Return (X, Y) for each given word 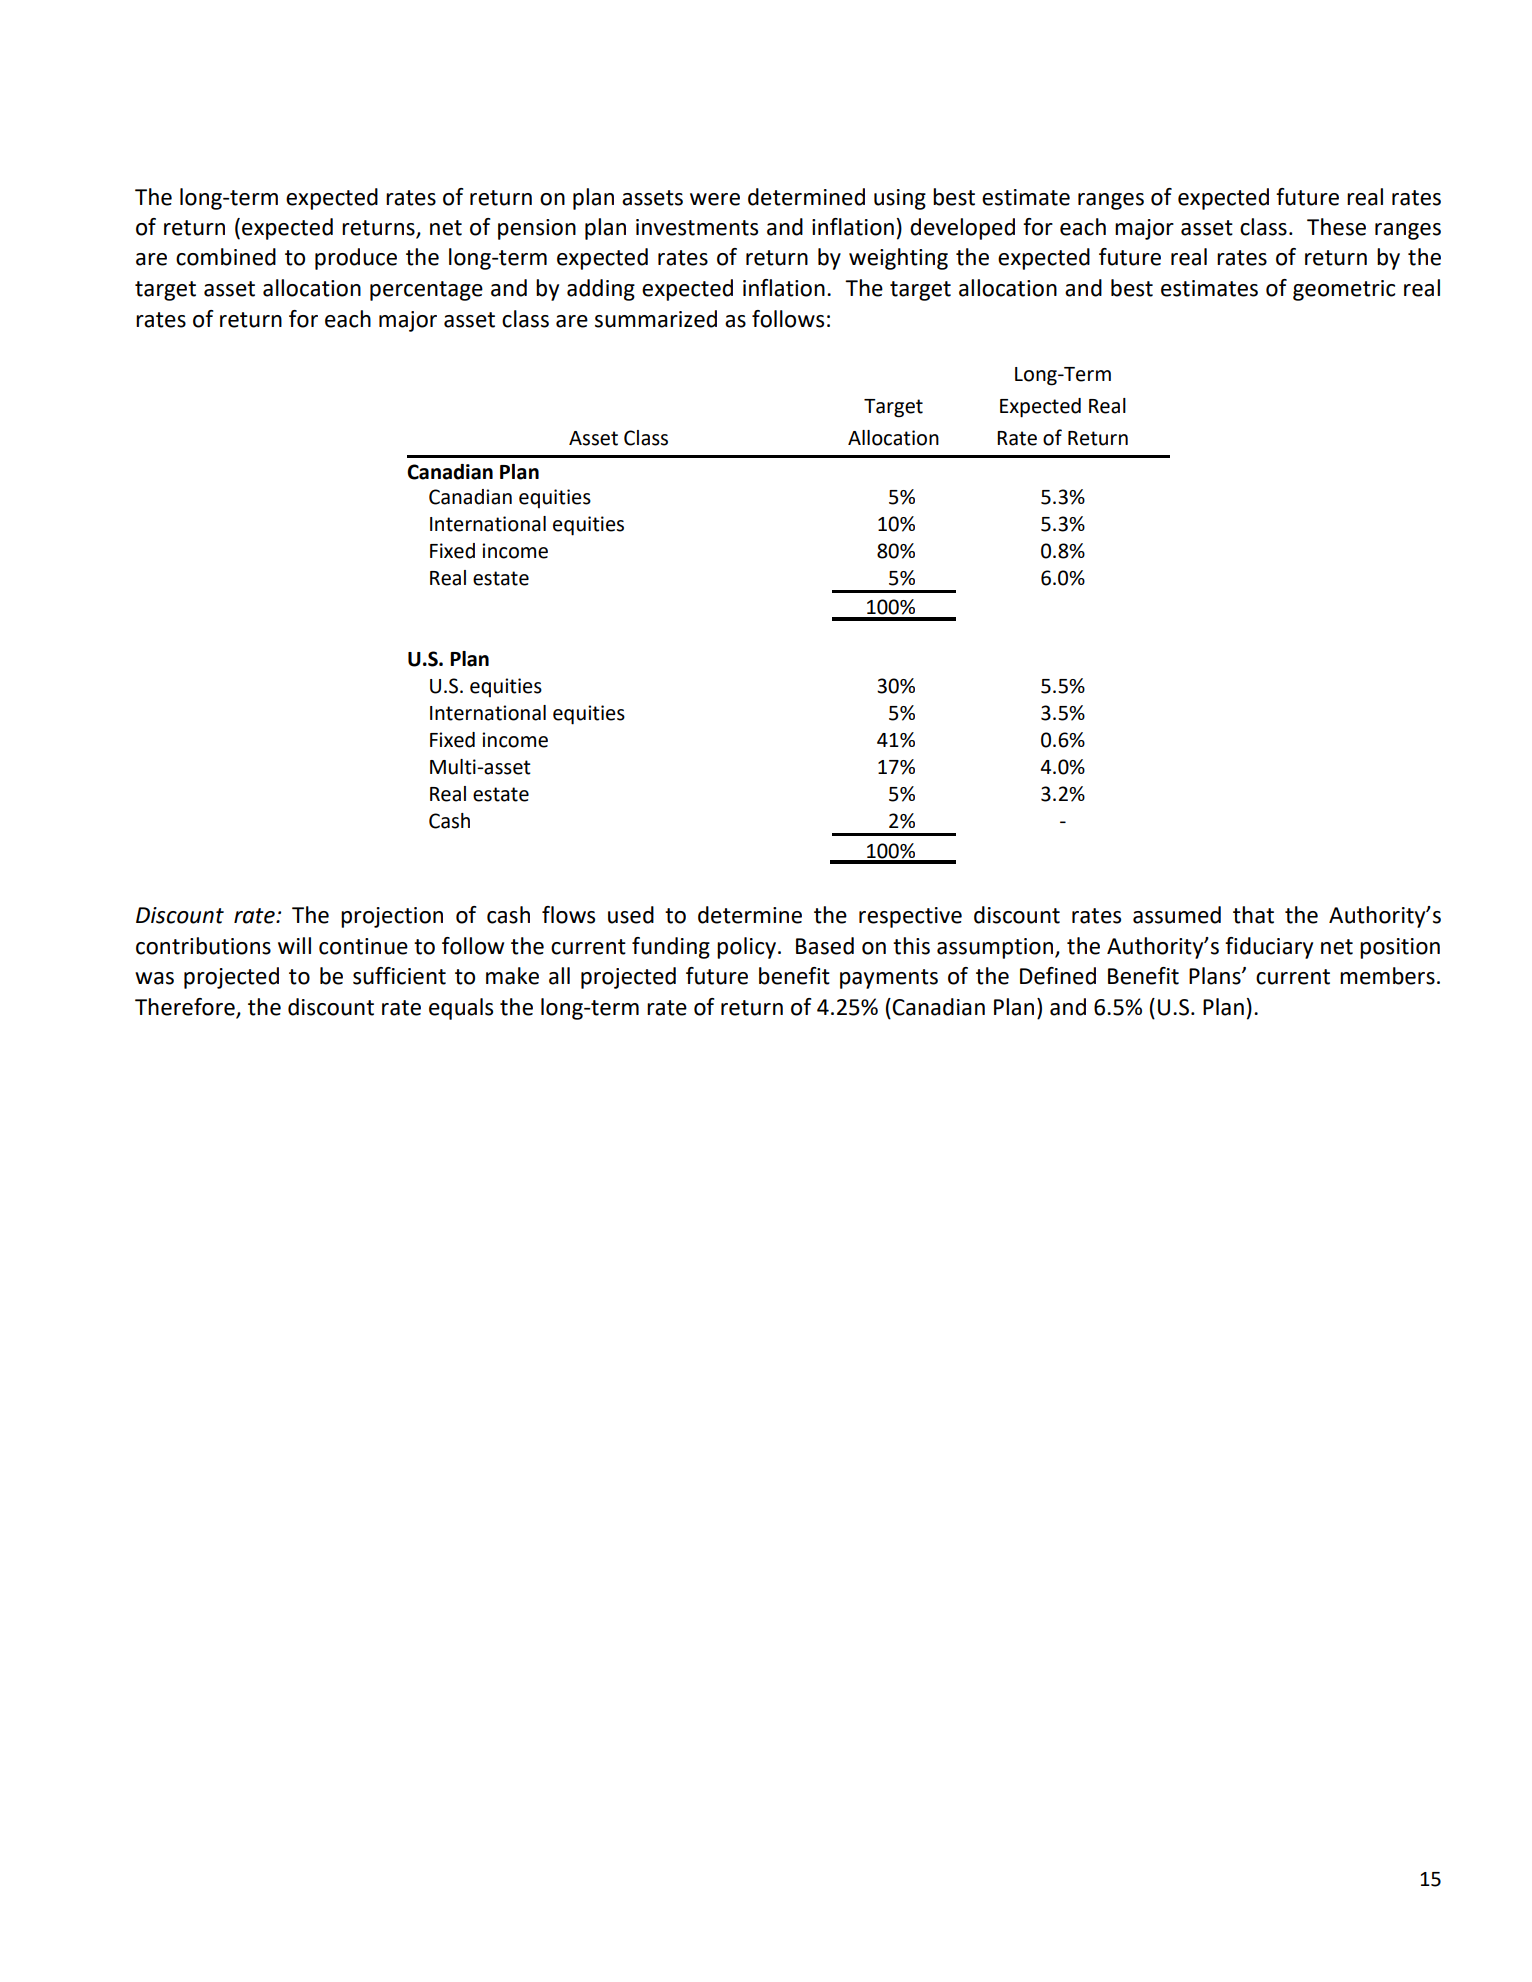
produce (356, 259)
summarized (656, 319)
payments (889, 979)
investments (697, 227)
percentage (426, 291)
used (631, 915)
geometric (1344, 290)
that (1253, 915)
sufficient (399, 976)
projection (392, 917)
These (1336, 227)
